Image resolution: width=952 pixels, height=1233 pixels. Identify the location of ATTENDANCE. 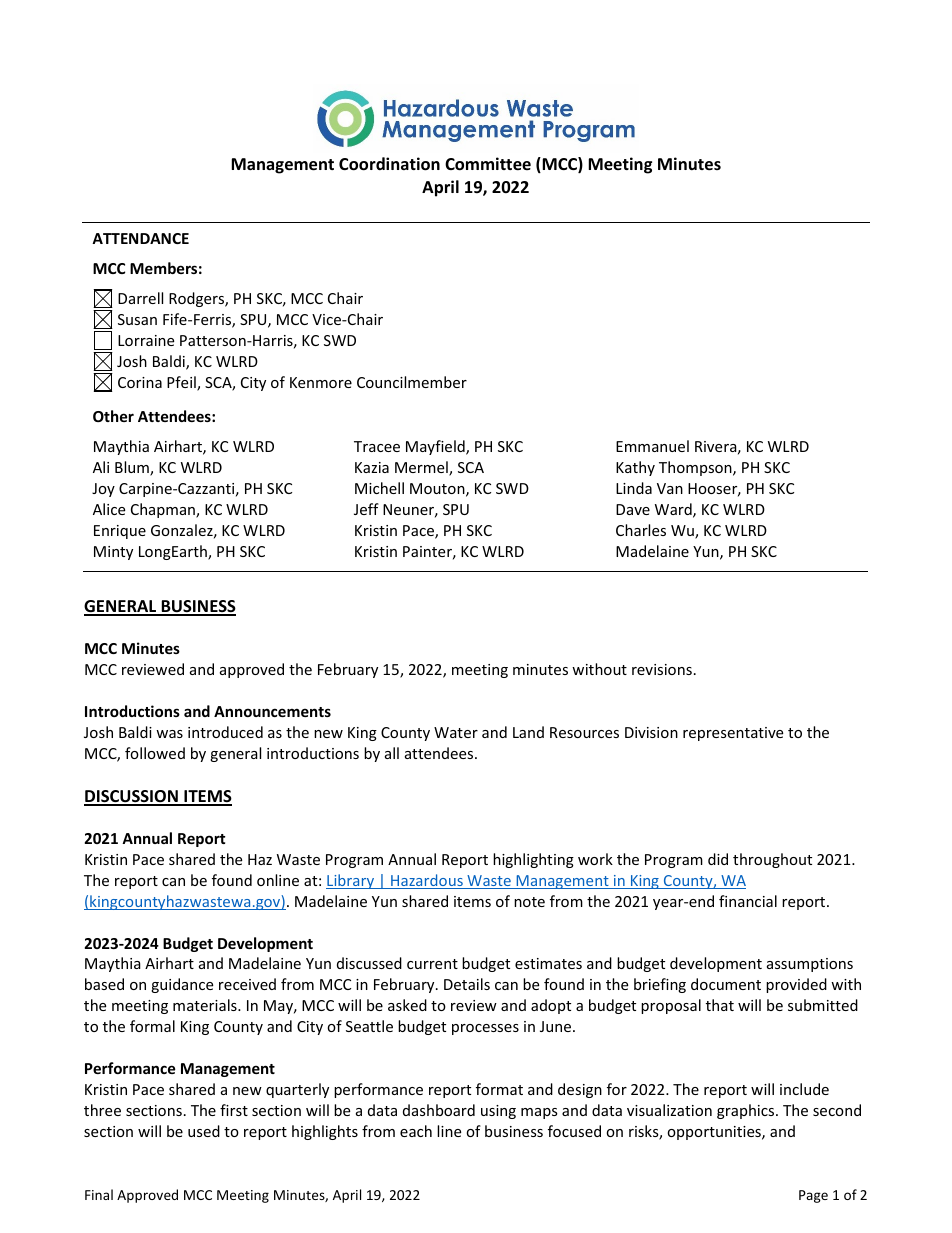
(140, 238).
